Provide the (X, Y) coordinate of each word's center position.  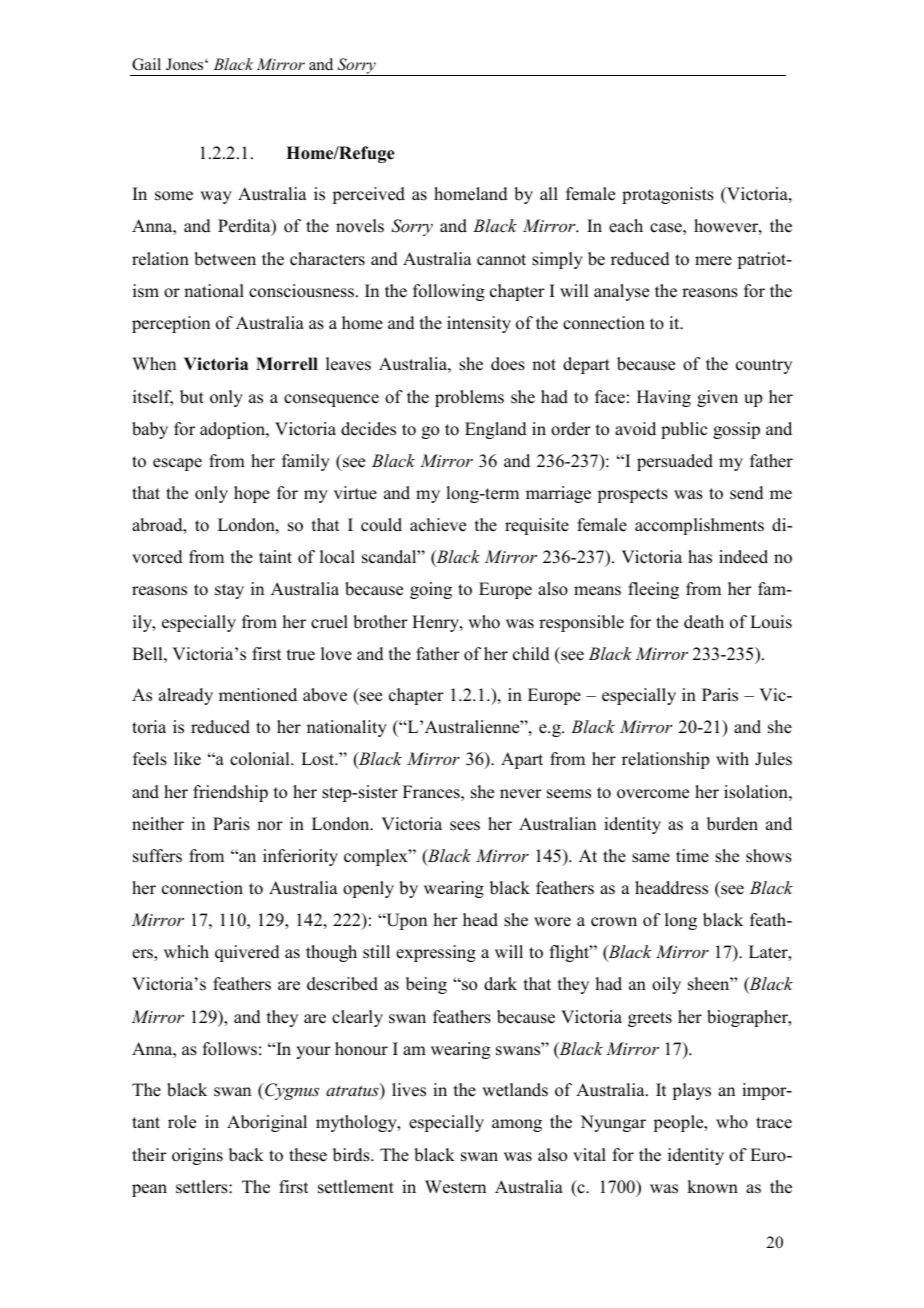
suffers (157, 856)
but (192, 397)
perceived (369, 195)
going (431, 590)
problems (469, 398)
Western (455, 1187)
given (717, 398)
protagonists (668, 195)
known (712, 1187)
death (704, 622)
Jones (186, 64)
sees (465, 826)
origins (197, 1156)
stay (229, 591)
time (692, 856)
